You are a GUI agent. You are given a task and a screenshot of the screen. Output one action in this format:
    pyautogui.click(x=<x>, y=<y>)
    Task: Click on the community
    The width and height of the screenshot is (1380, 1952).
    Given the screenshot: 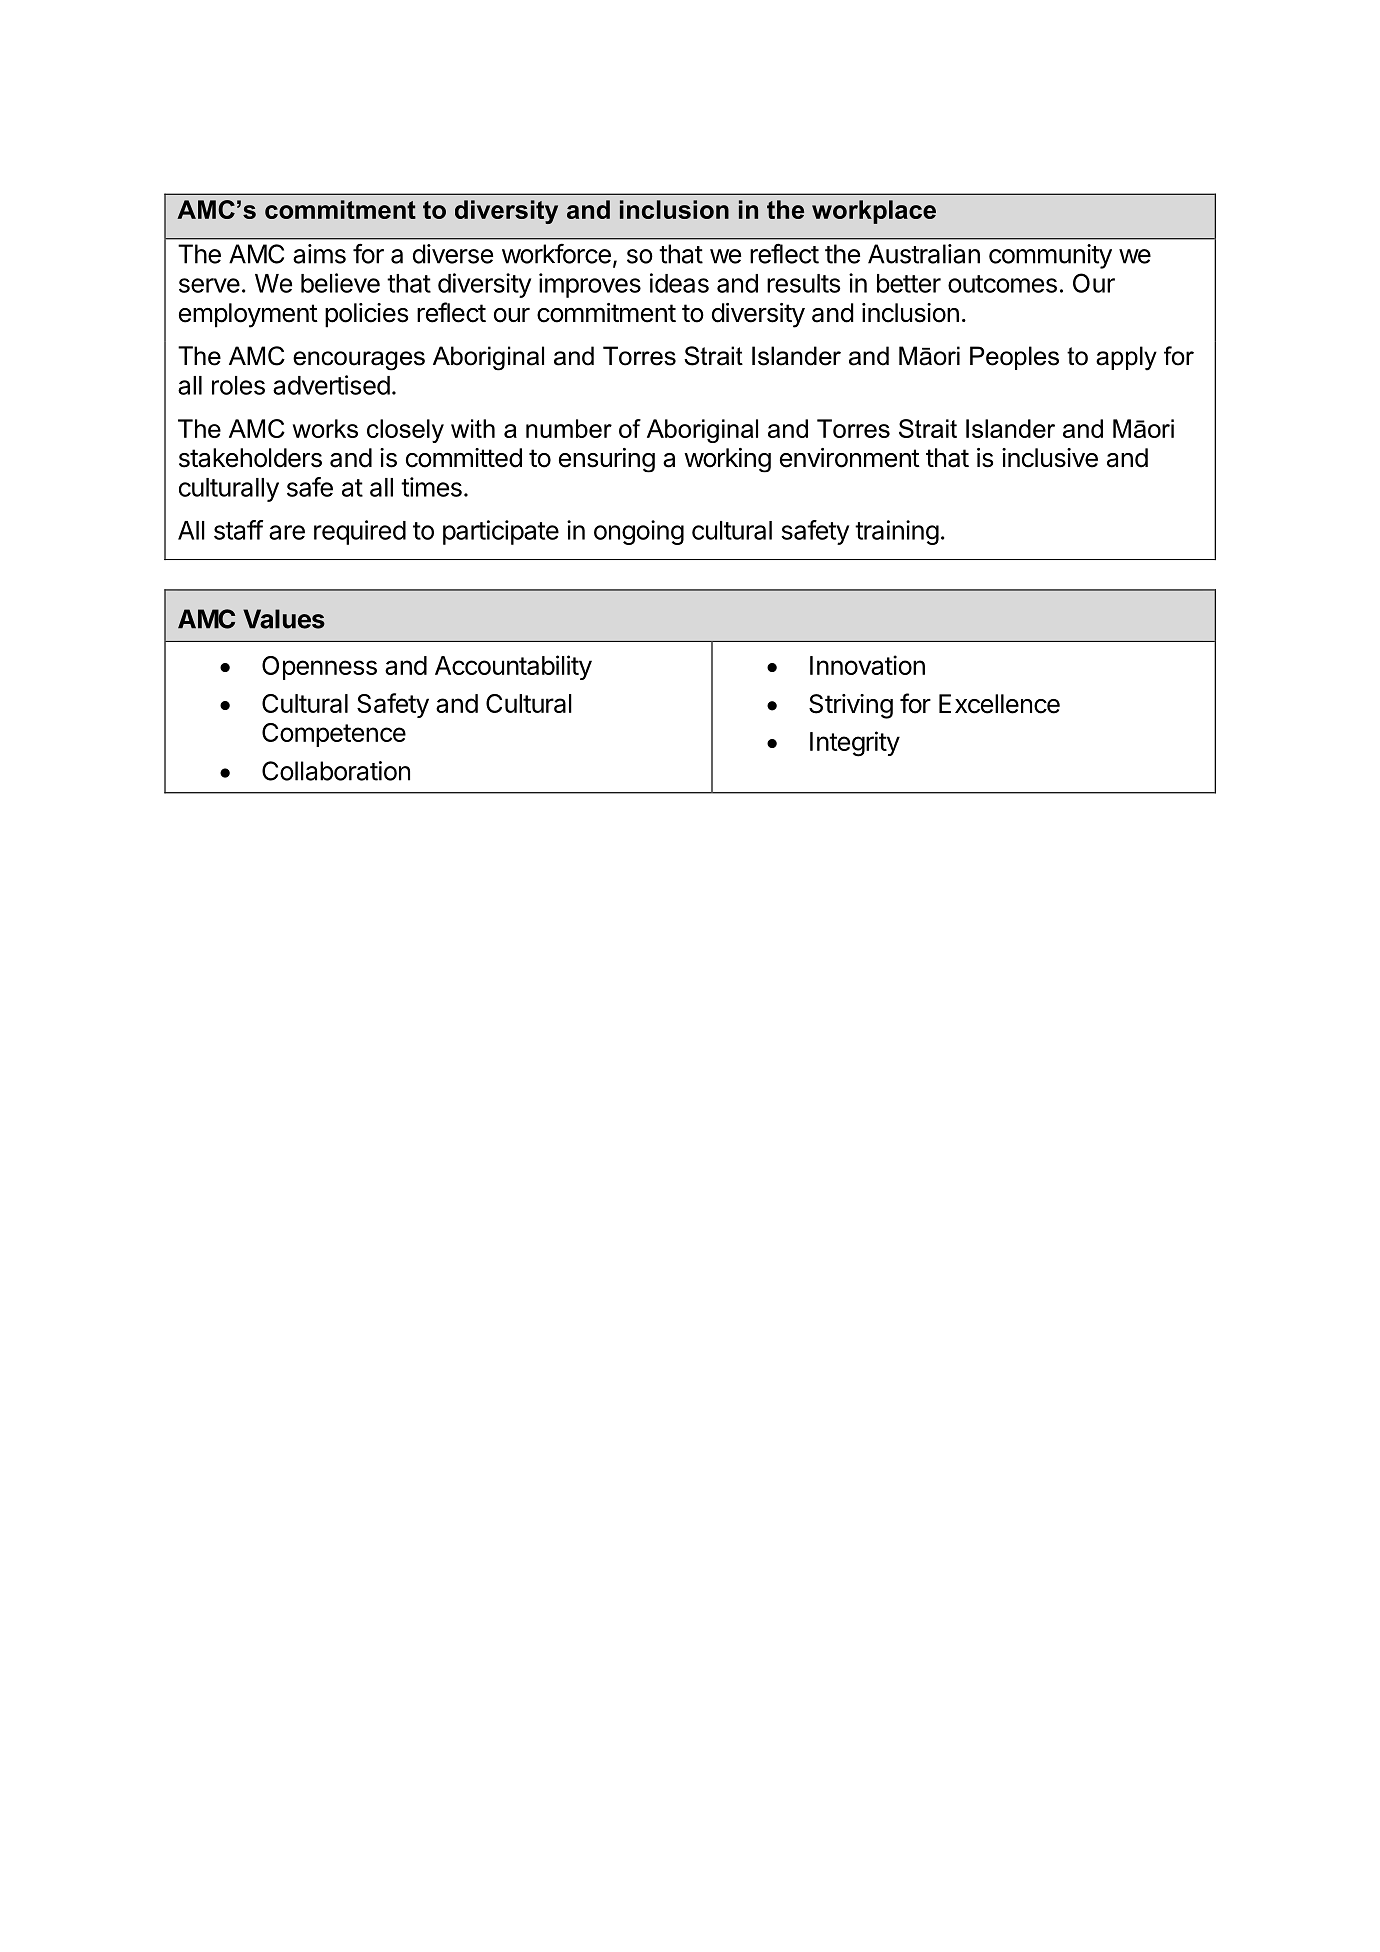 What is the action you would take?
    pyautogui.click(x=1050, y=256)
